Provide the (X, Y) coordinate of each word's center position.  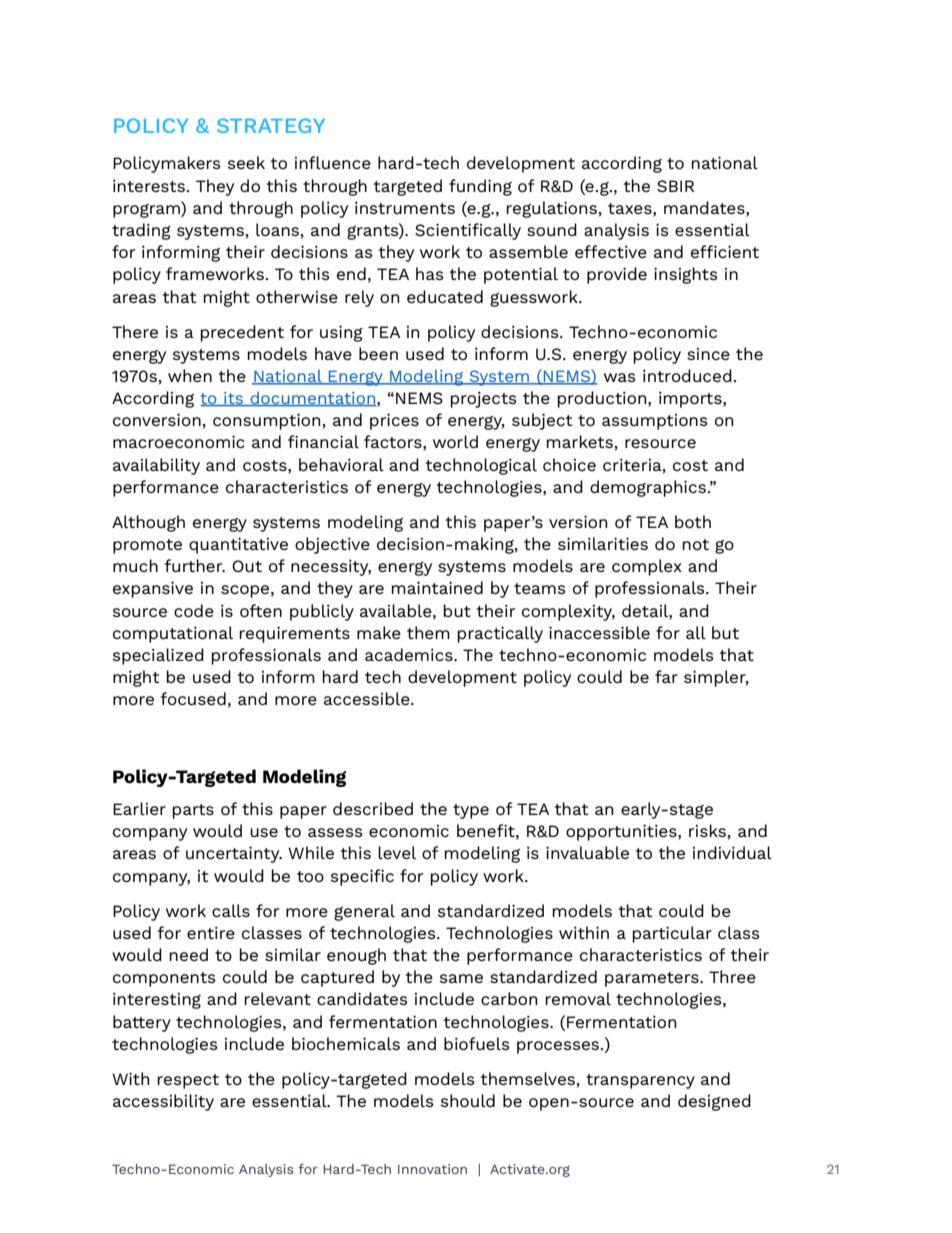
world (455, 441)
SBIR (675, 186)
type (471, 811)
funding (480, 187)
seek (246, 162)
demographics (648, 488)
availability (156, 466)
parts (193, 811)
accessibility (163, 1102)
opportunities (622, 832)
